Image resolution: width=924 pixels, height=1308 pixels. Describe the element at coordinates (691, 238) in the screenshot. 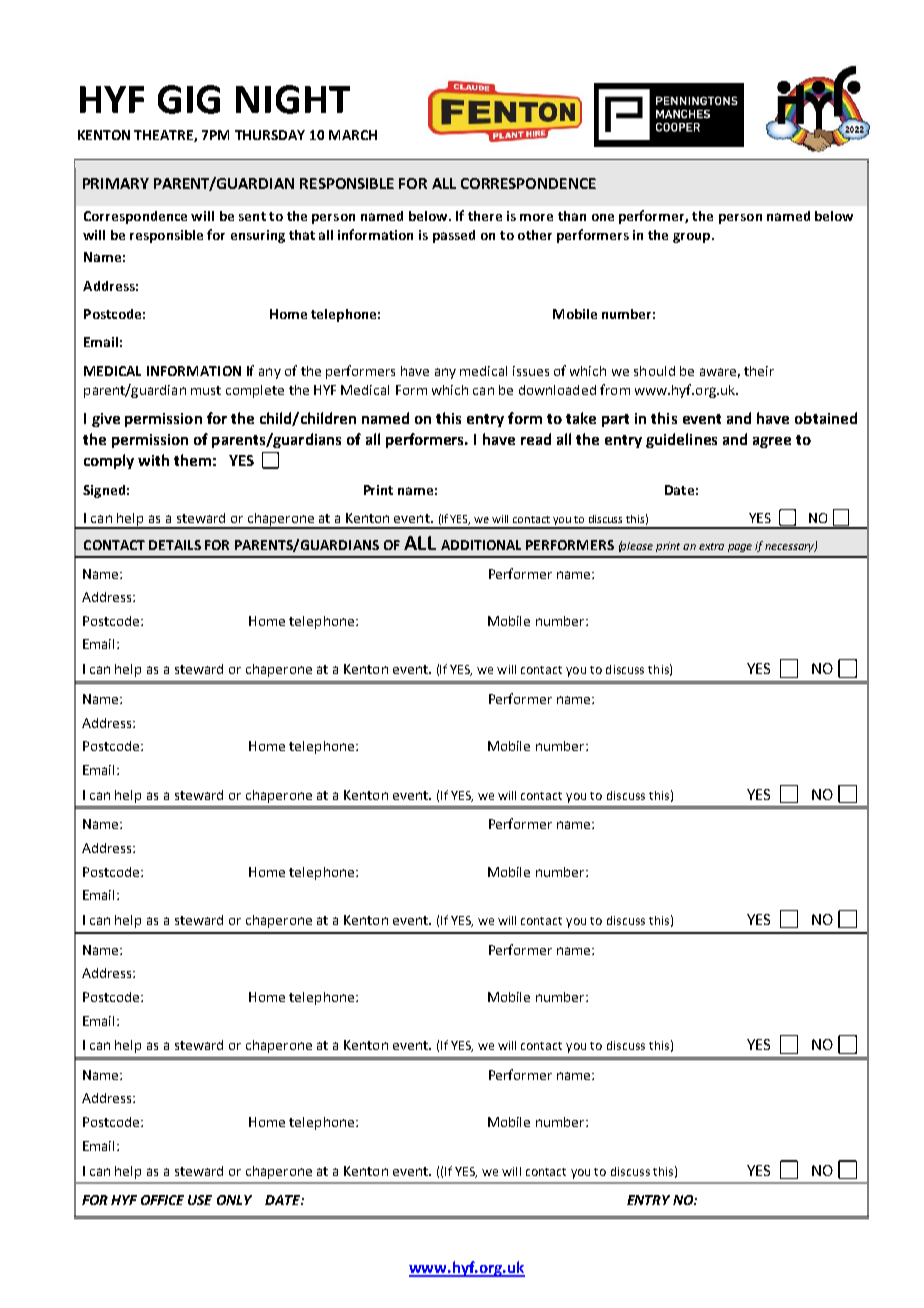

I see `group` at that location.
